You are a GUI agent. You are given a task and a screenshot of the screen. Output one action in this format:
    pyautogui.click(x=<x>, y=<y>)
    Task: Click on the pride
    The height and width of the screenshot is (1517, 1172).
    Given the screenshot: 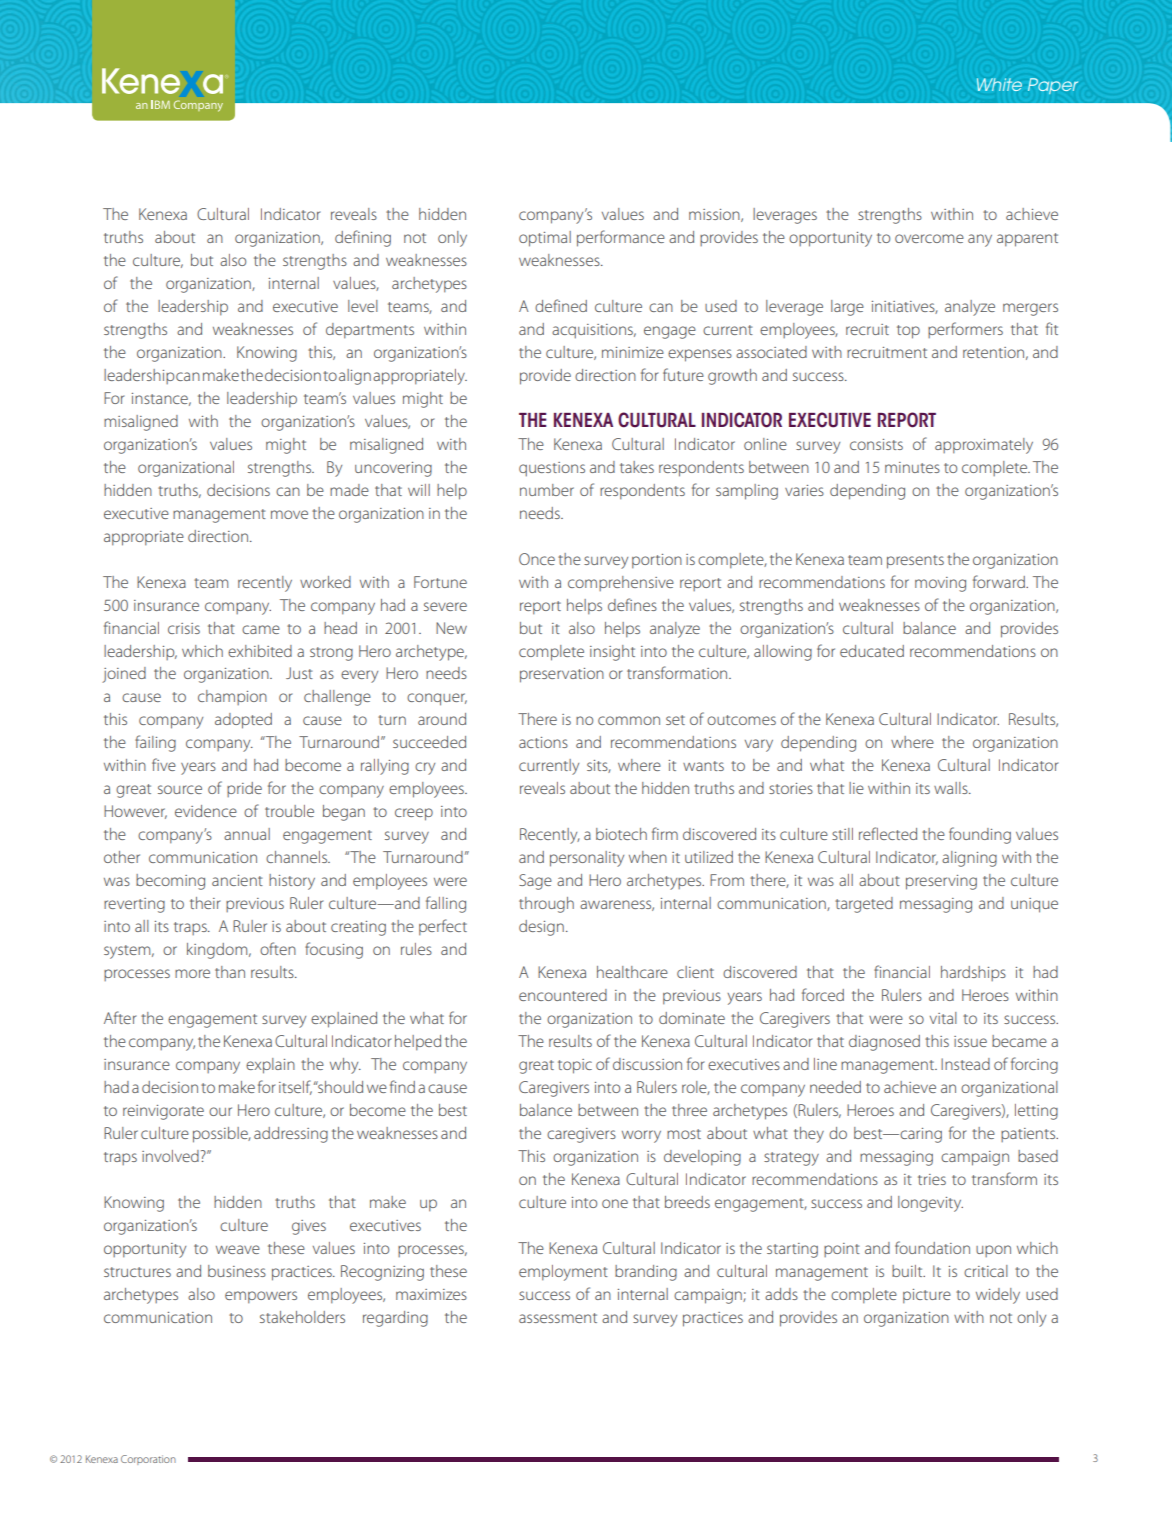 What is the action you would take?
    pyautogui.click(x=244, y=789)
